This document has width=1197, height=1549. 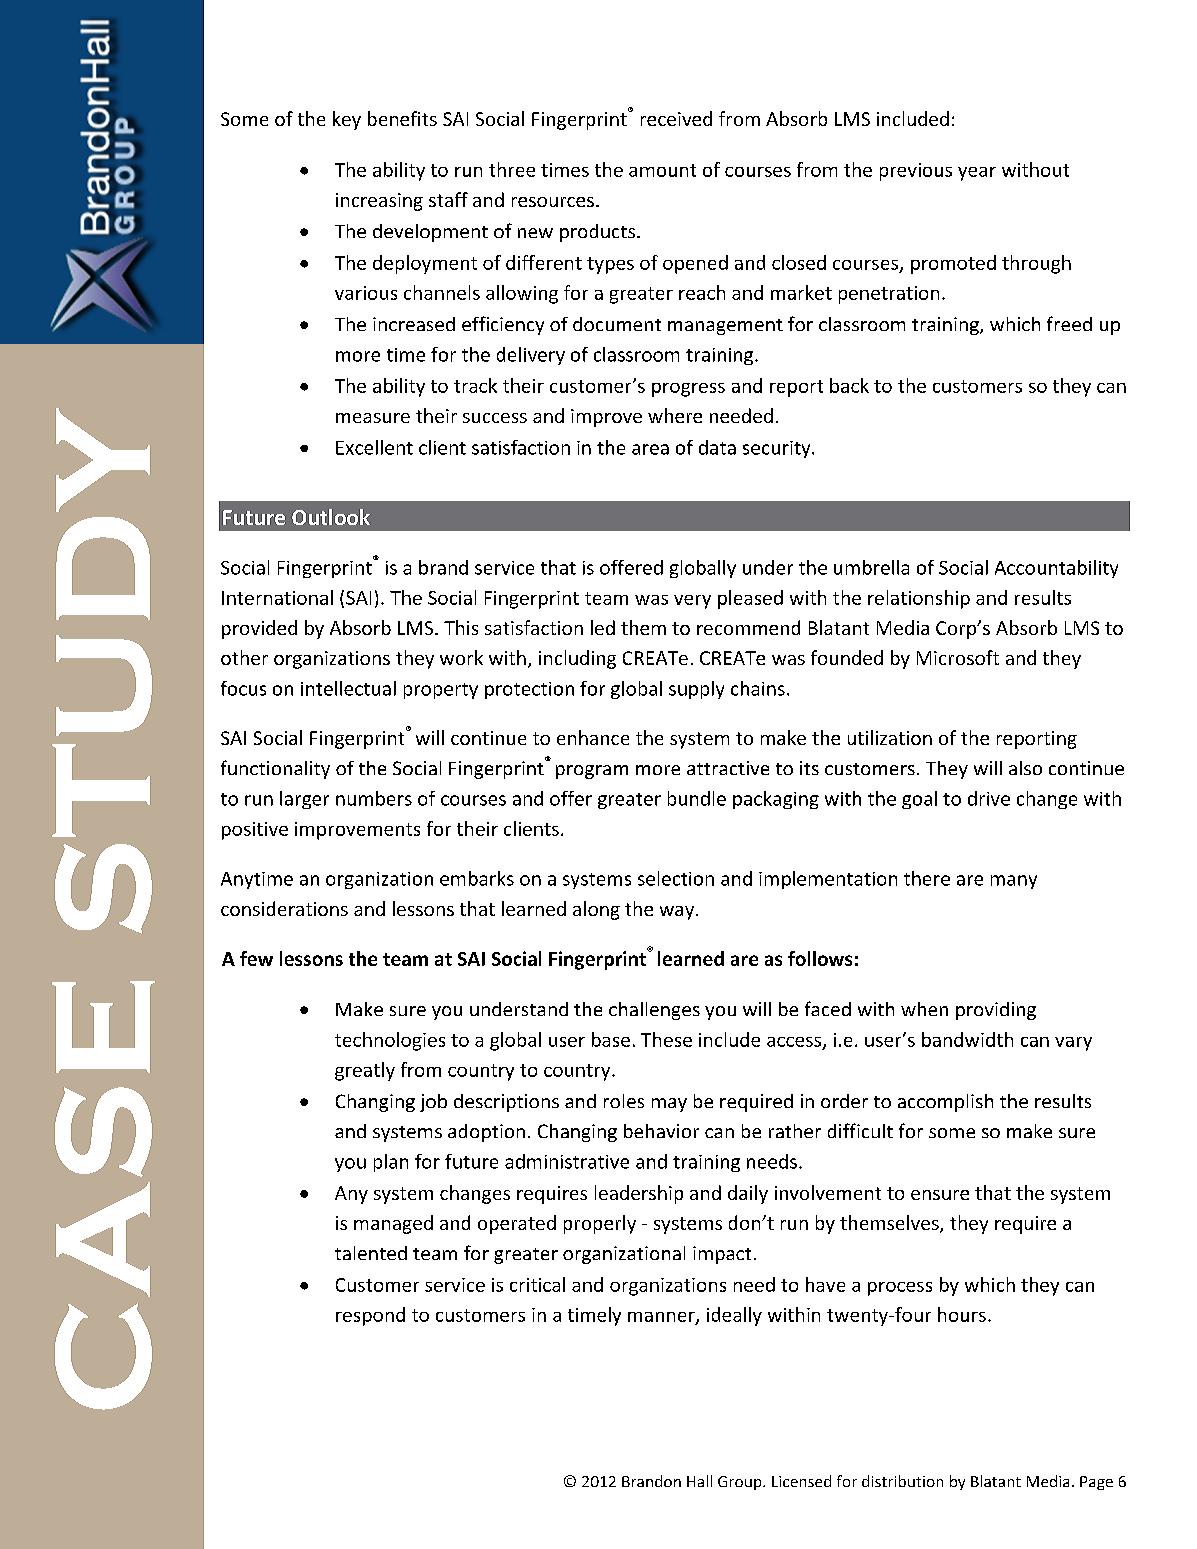 I want to click on bundle, so click(x=697, y=798).
